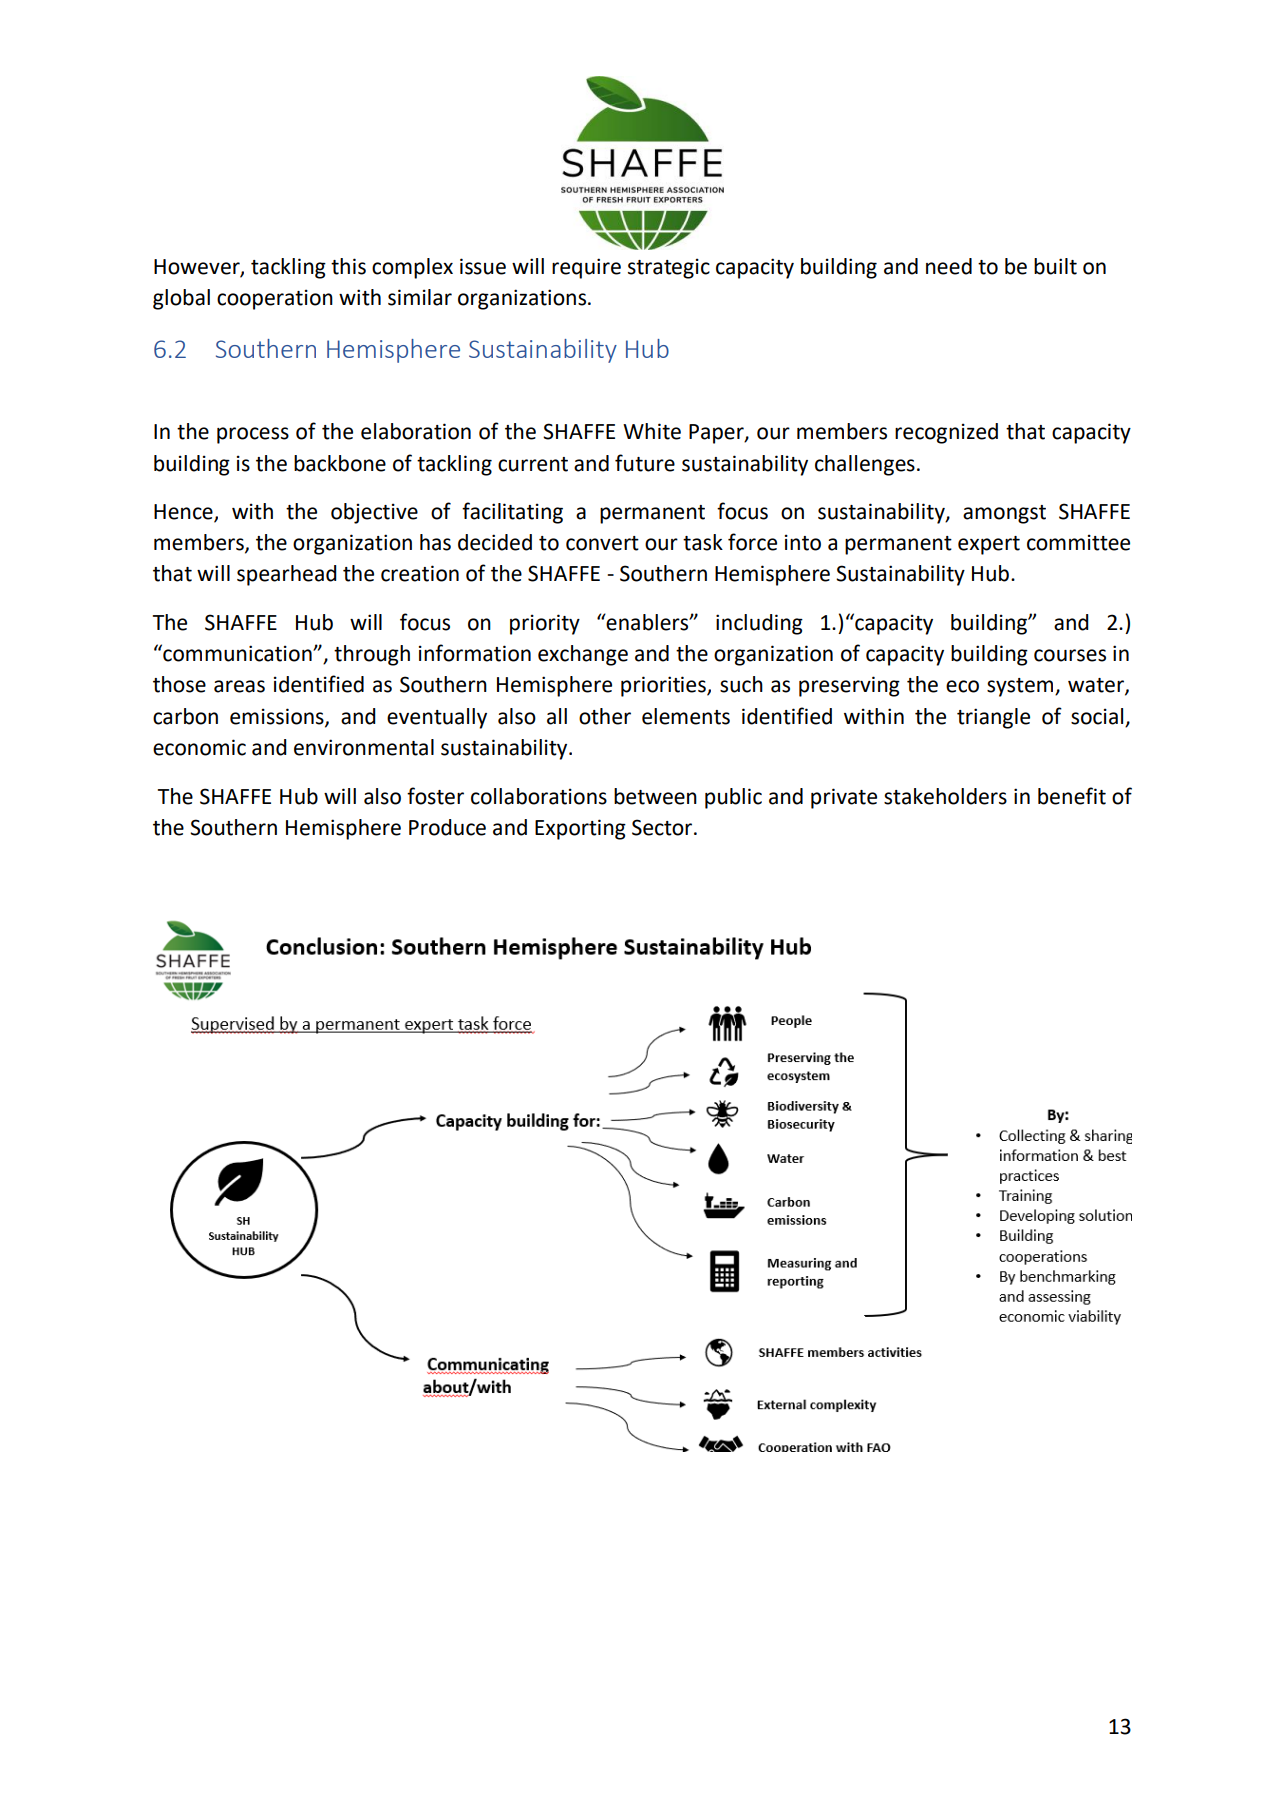 This screenshot has width=1284, height=1816. I want to click on strategic, so click(669, 268).
